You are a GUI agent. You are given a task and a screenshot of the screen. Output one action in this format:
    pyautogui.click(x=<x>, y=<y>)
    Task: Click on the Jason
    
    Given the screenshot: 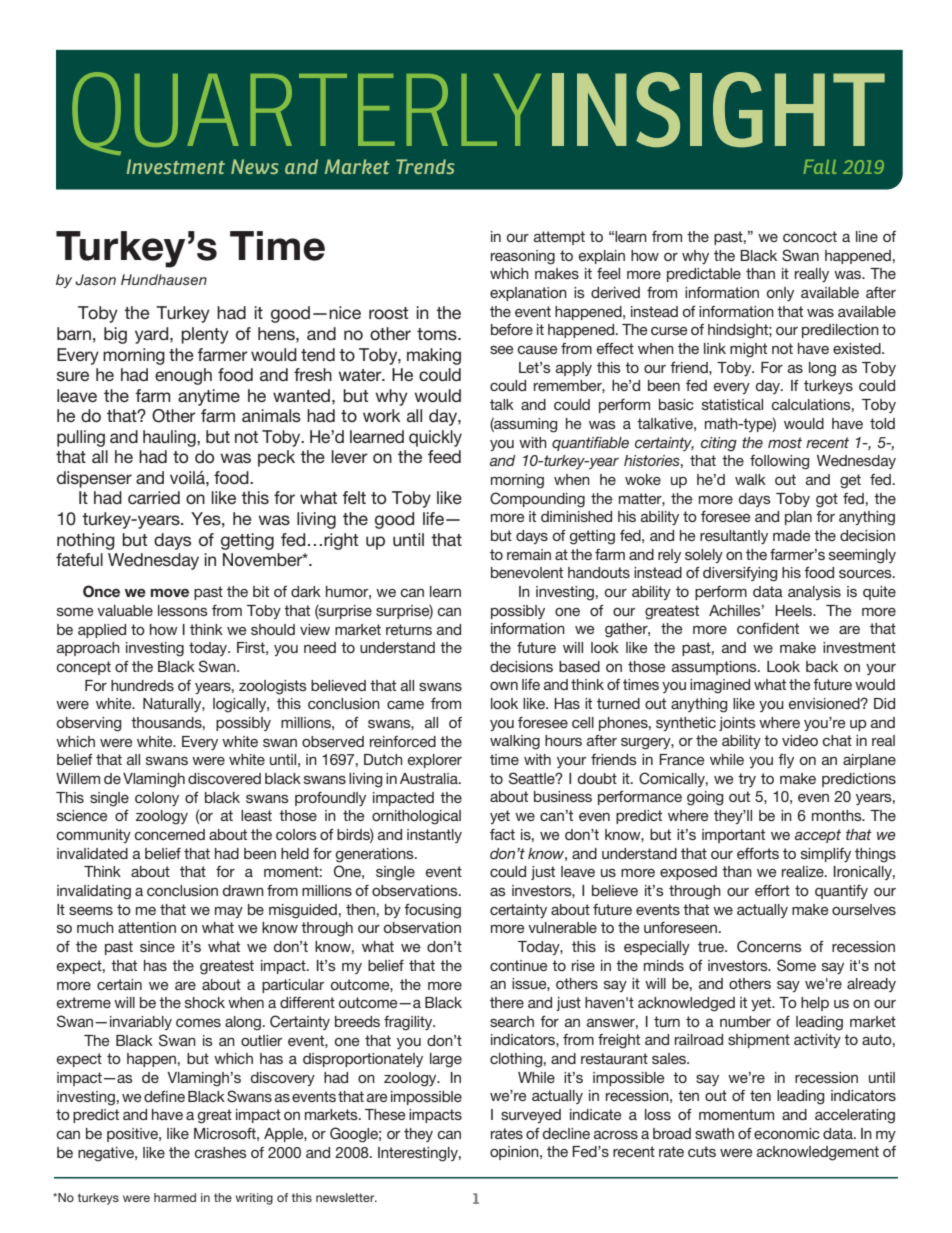 What is the action you would take?
    pyautogui.click(x=95, y=280)
